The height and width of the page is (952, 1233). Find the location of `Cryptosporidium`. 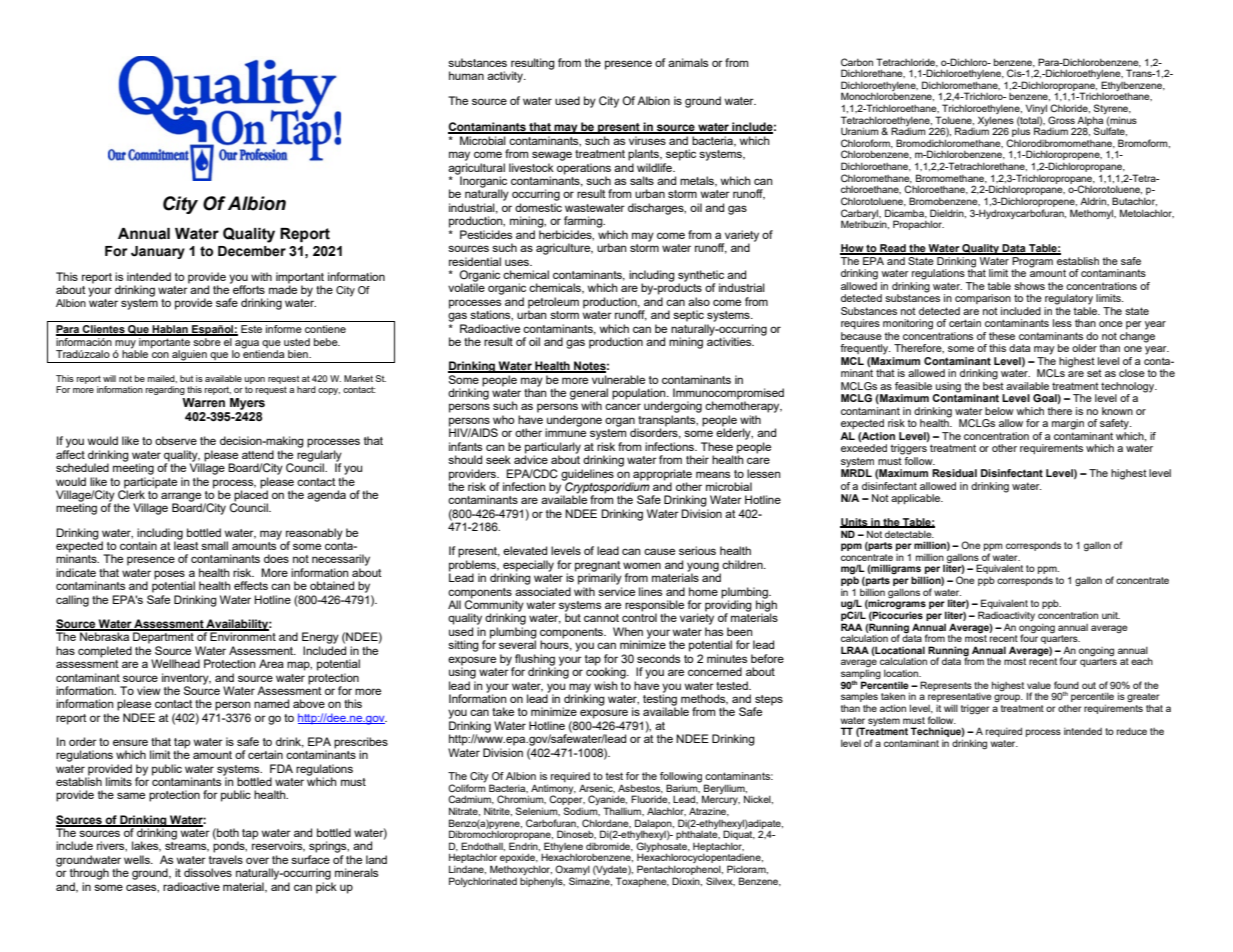

Cryptosporidium is located at coordinates (606, 488).
